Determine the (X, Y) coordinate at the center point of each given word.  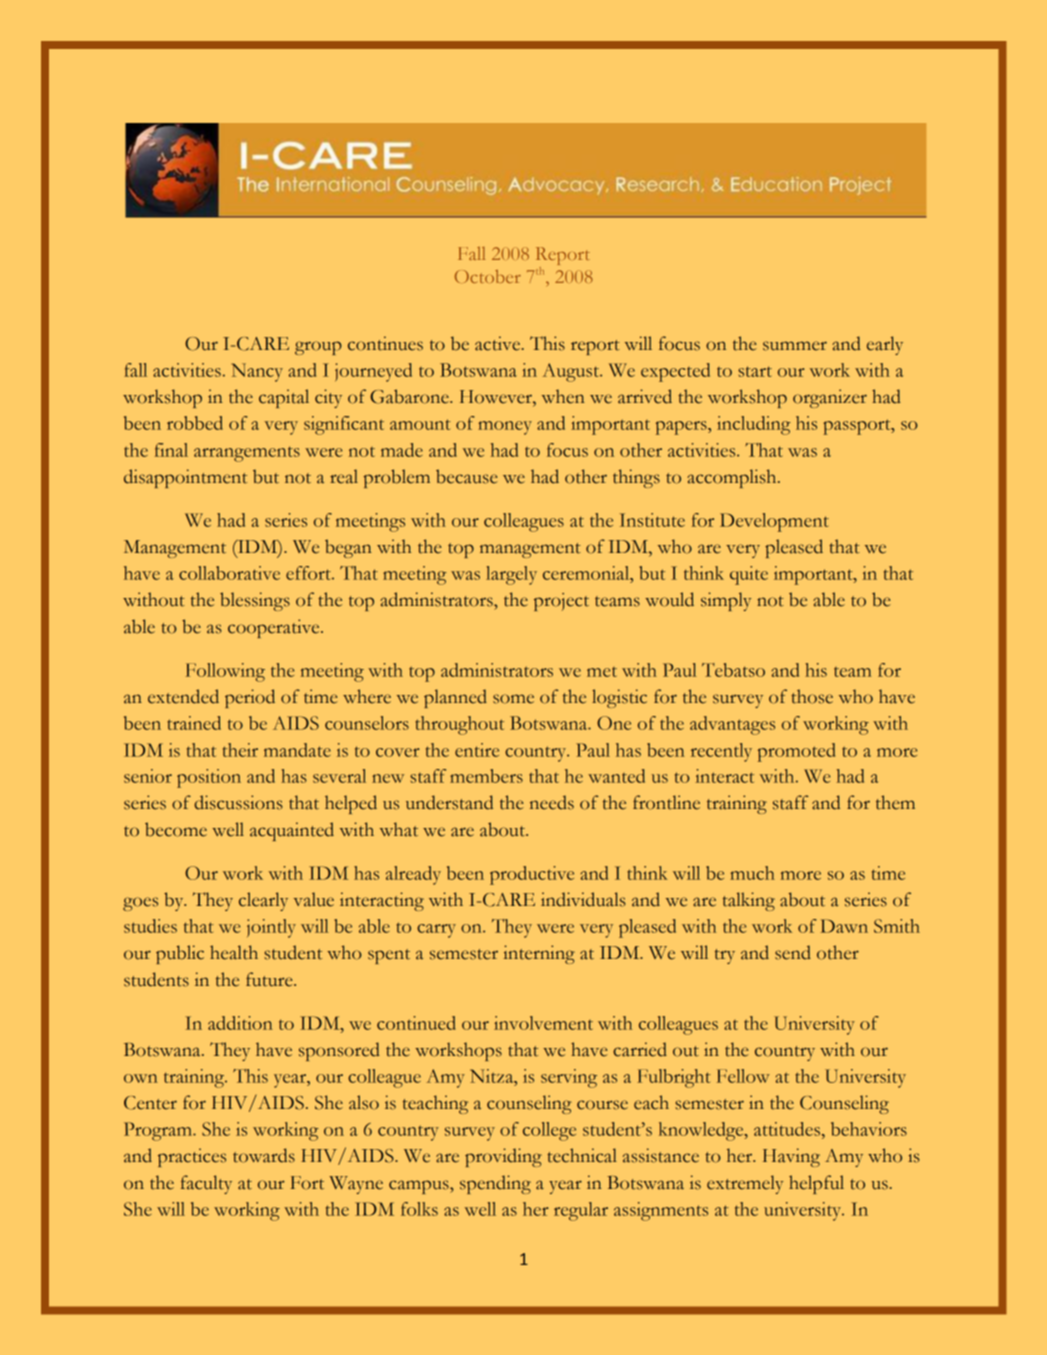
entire (477, 750)
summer (795, 346)
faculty (206, 1184)
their (240, 750)
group (318, 348)
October (488, 276)
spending (495, 1184)
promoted (796, 752)
